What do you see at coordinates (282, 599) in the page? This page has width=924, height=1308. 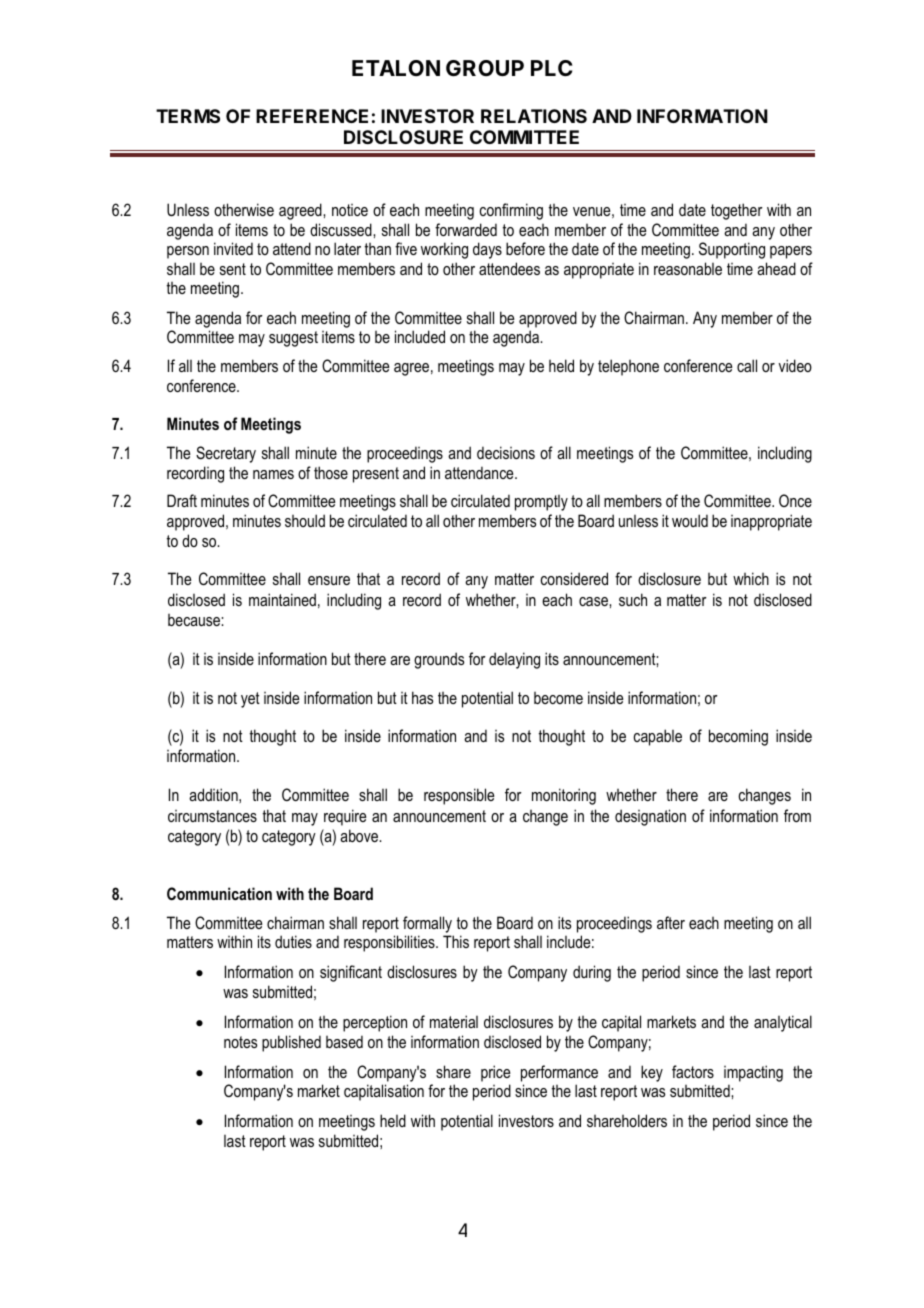 I see `maintained` at bounding box center [282, 599].
